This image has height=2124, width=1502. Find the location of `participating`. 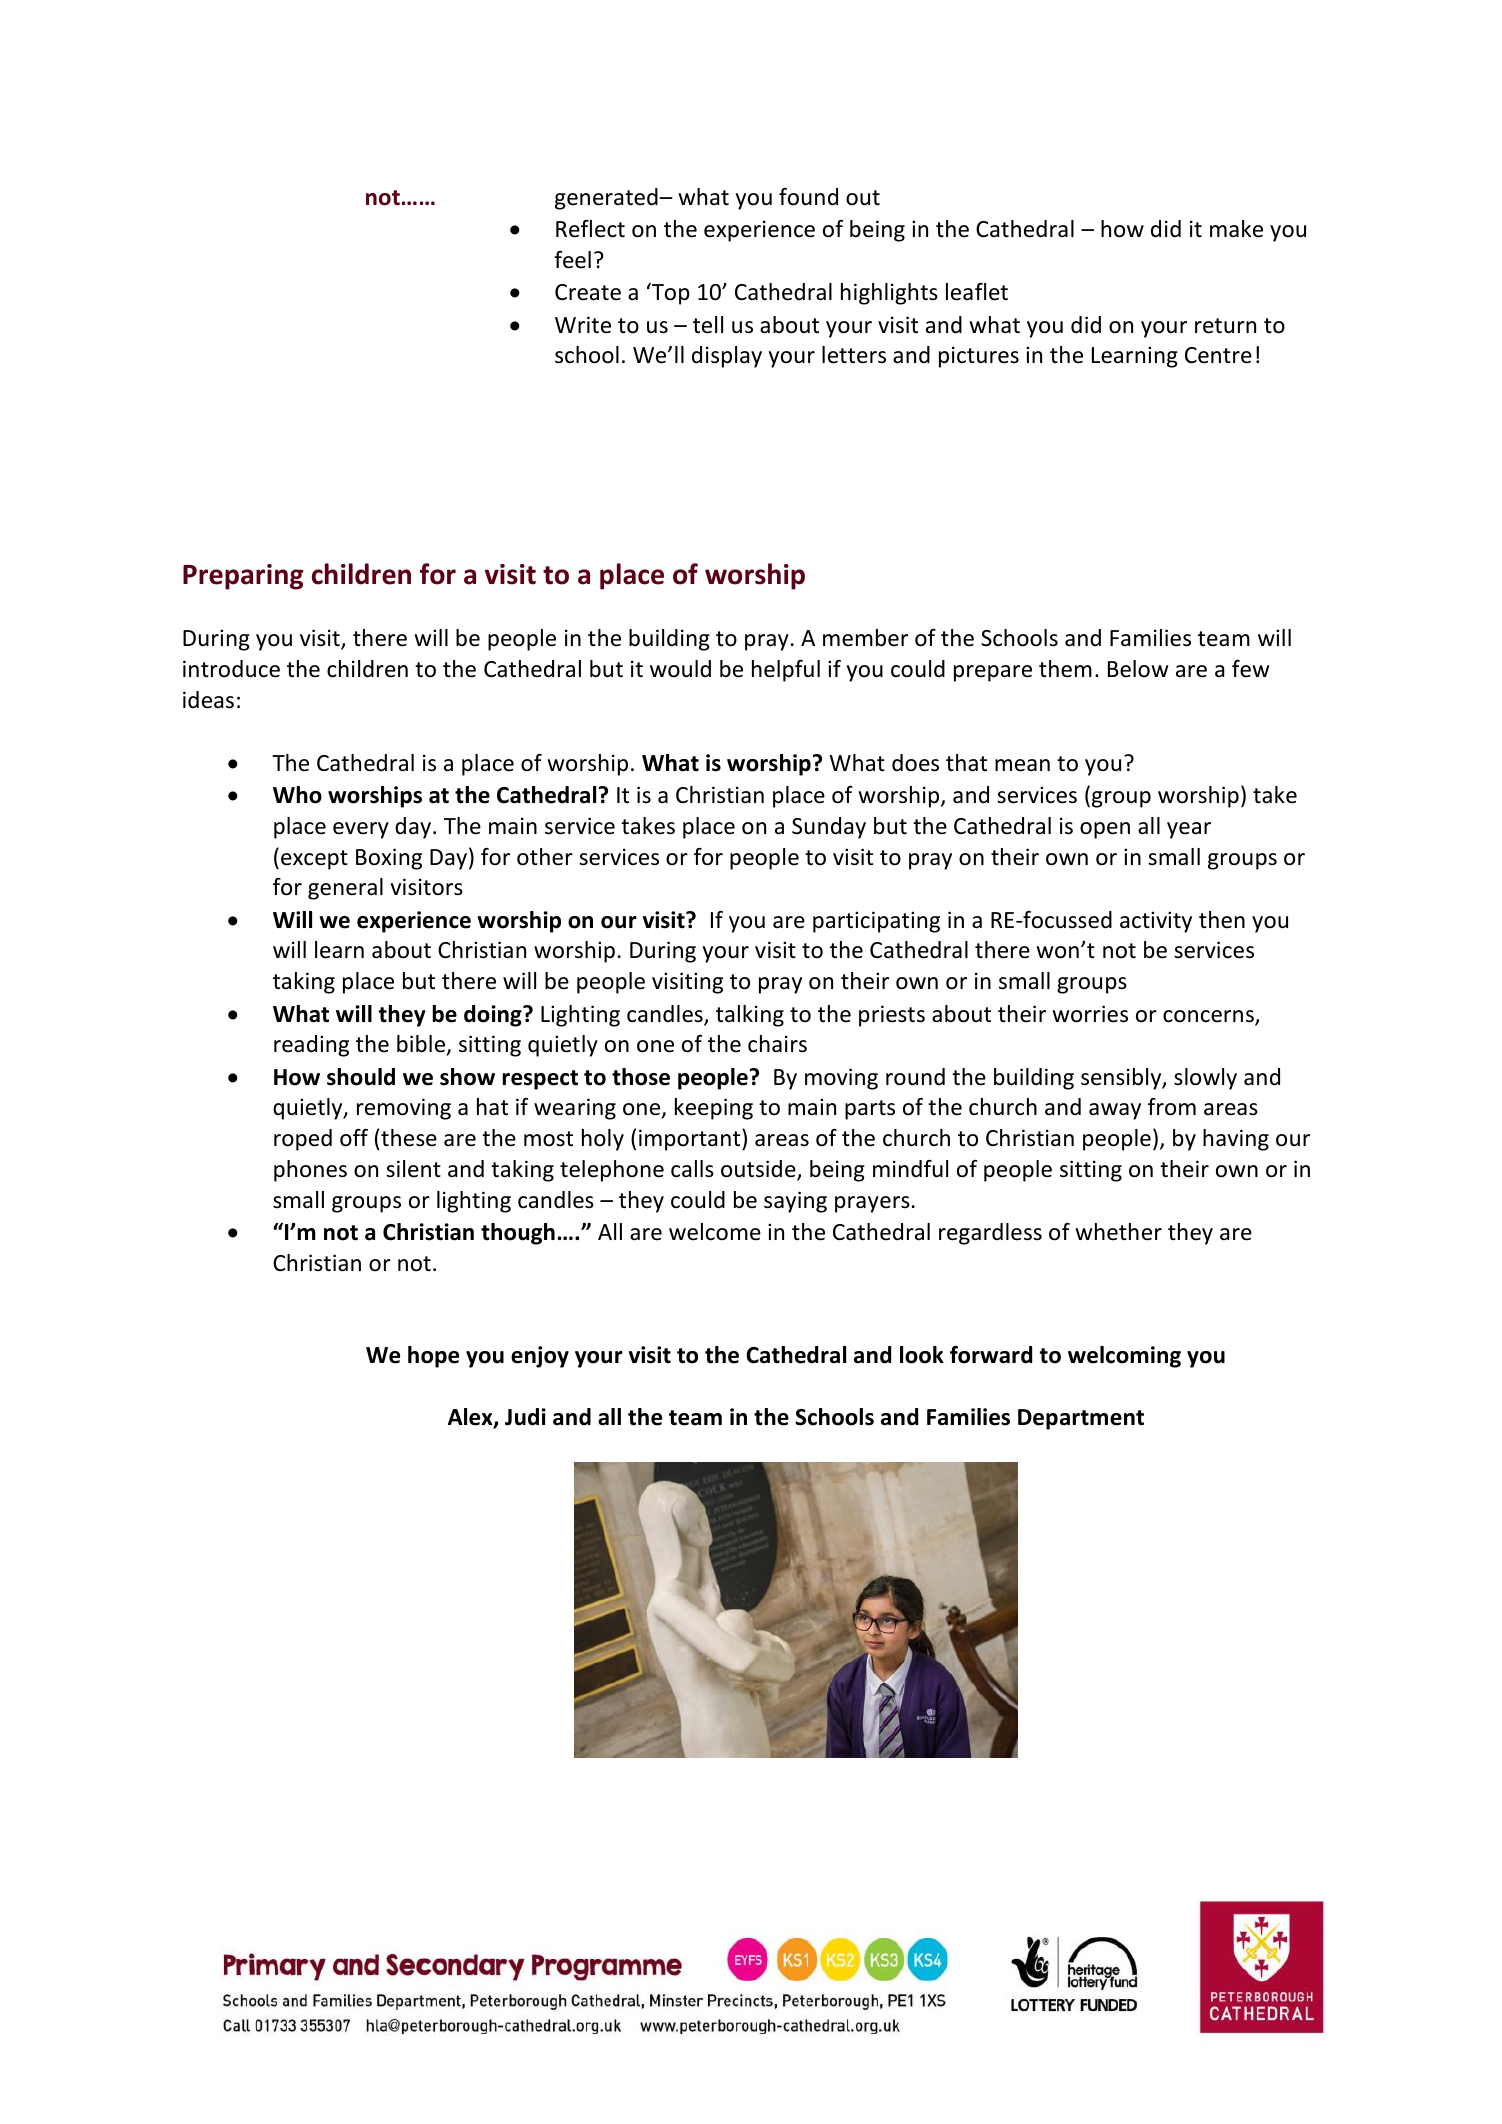

participating is located at coordinates (876, 922).
